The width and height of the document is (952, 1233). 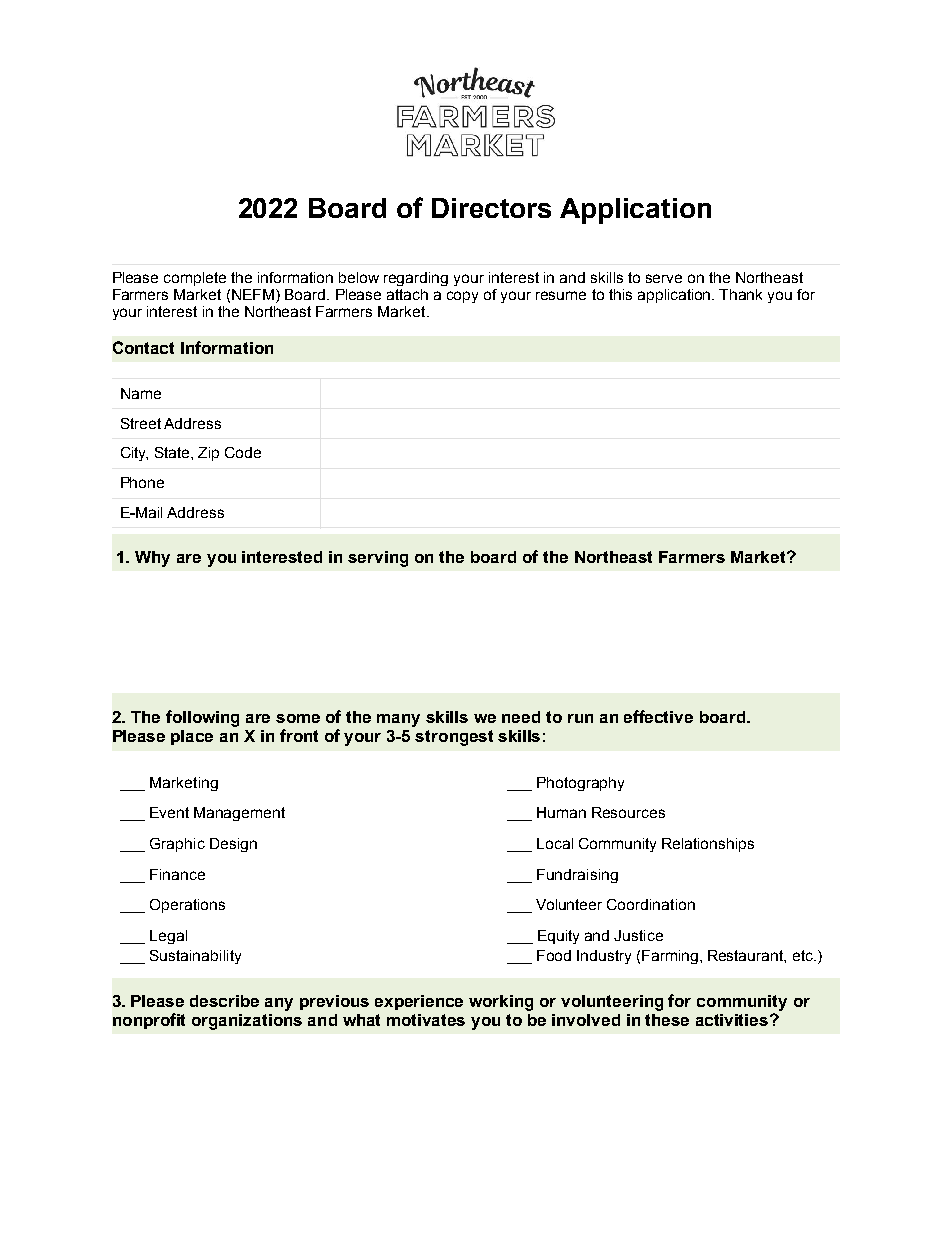 What do you see at coordinates (733, 1020) in the document?
I see `activities` at bounding box center [733, 1020].
